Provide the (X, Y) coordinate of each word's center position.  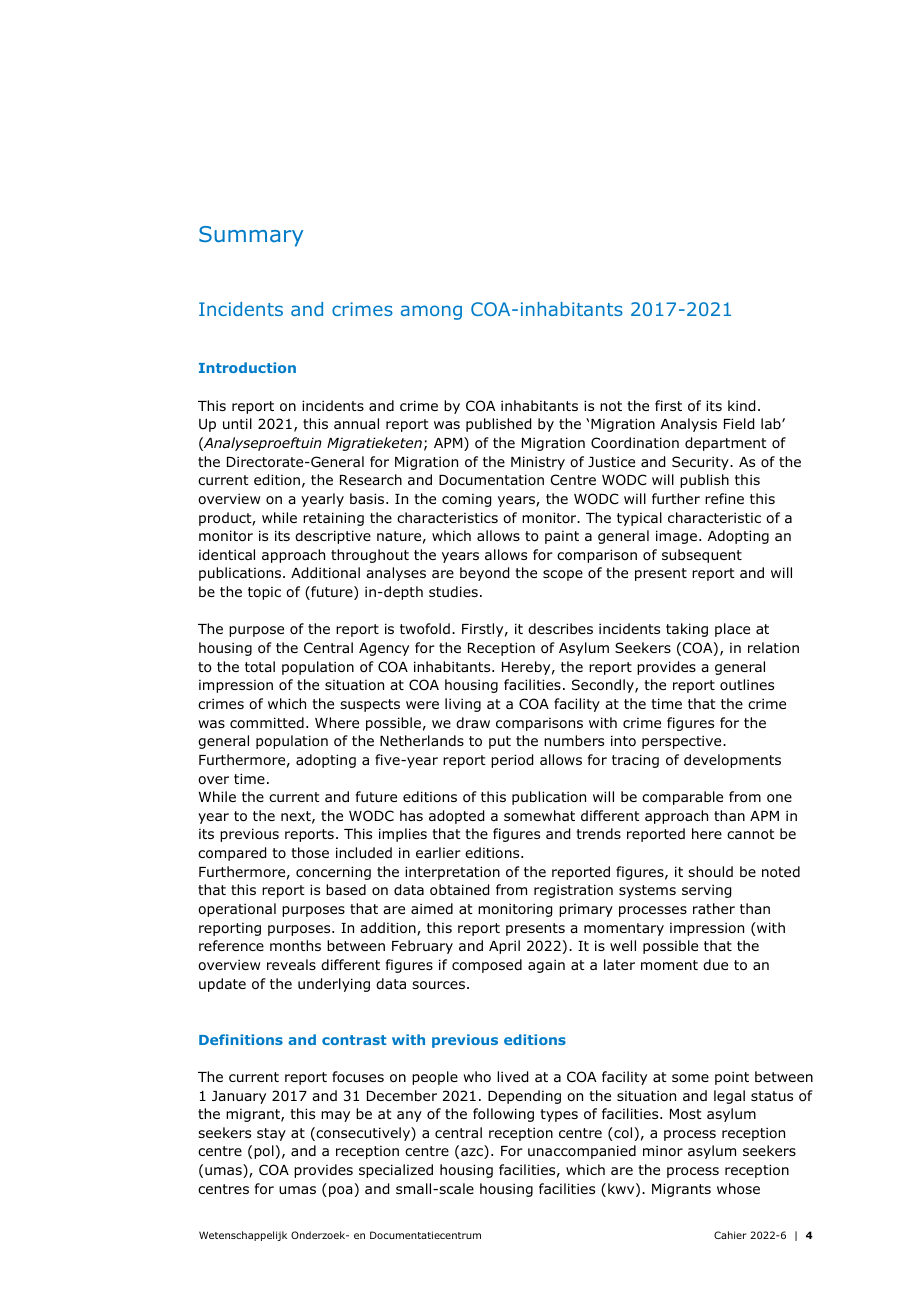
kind (741, 406)
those (310, 853)
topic (264, 593)
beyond (484, 574)
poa (340, 1191)
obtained (459, 890)
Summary (251, 236)
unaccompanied (582, 1152)
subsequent (702, 556)
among (431, 312)
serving (706, 891)
